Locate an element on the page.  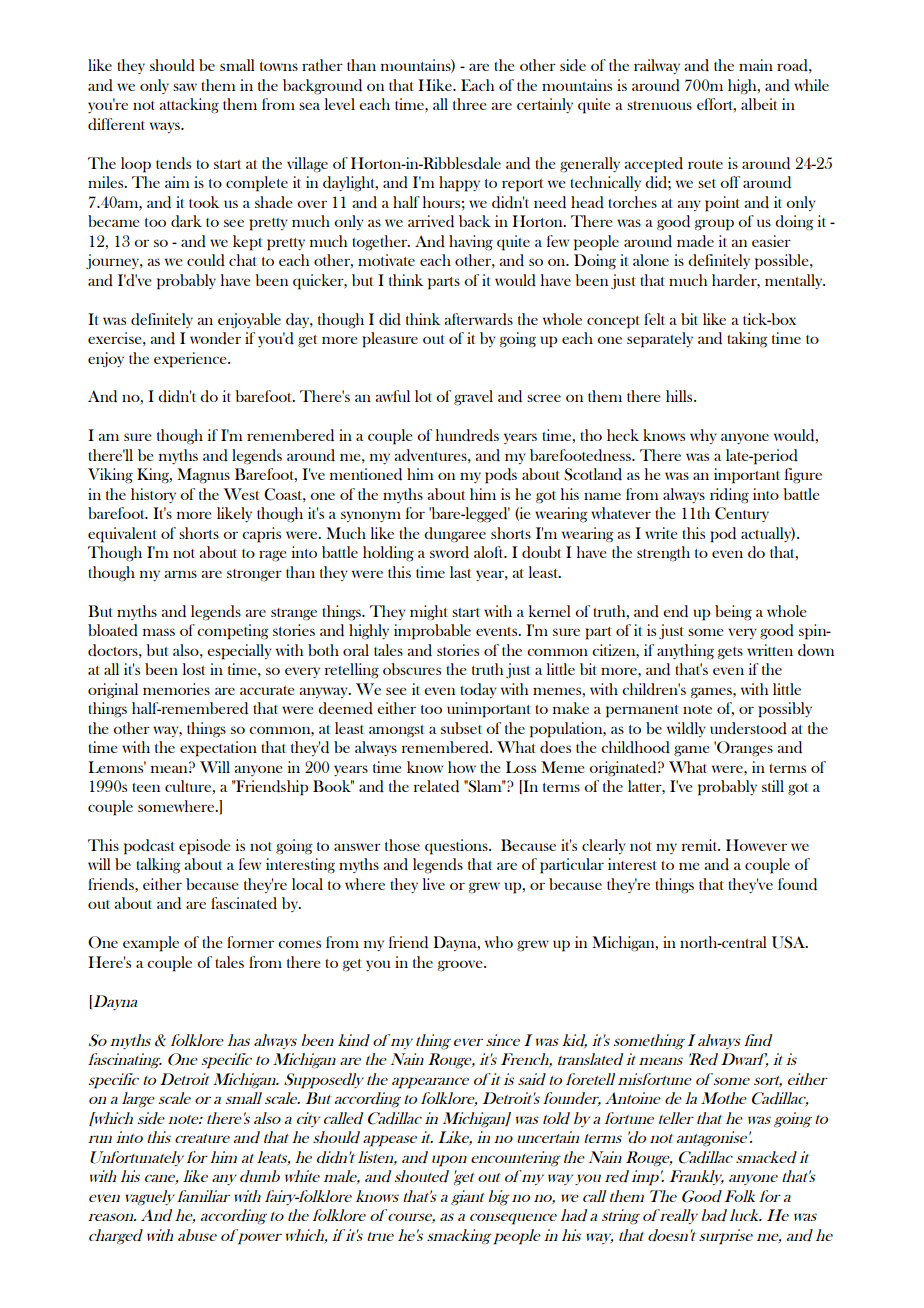
groove is located at coordinates (461, 966).
